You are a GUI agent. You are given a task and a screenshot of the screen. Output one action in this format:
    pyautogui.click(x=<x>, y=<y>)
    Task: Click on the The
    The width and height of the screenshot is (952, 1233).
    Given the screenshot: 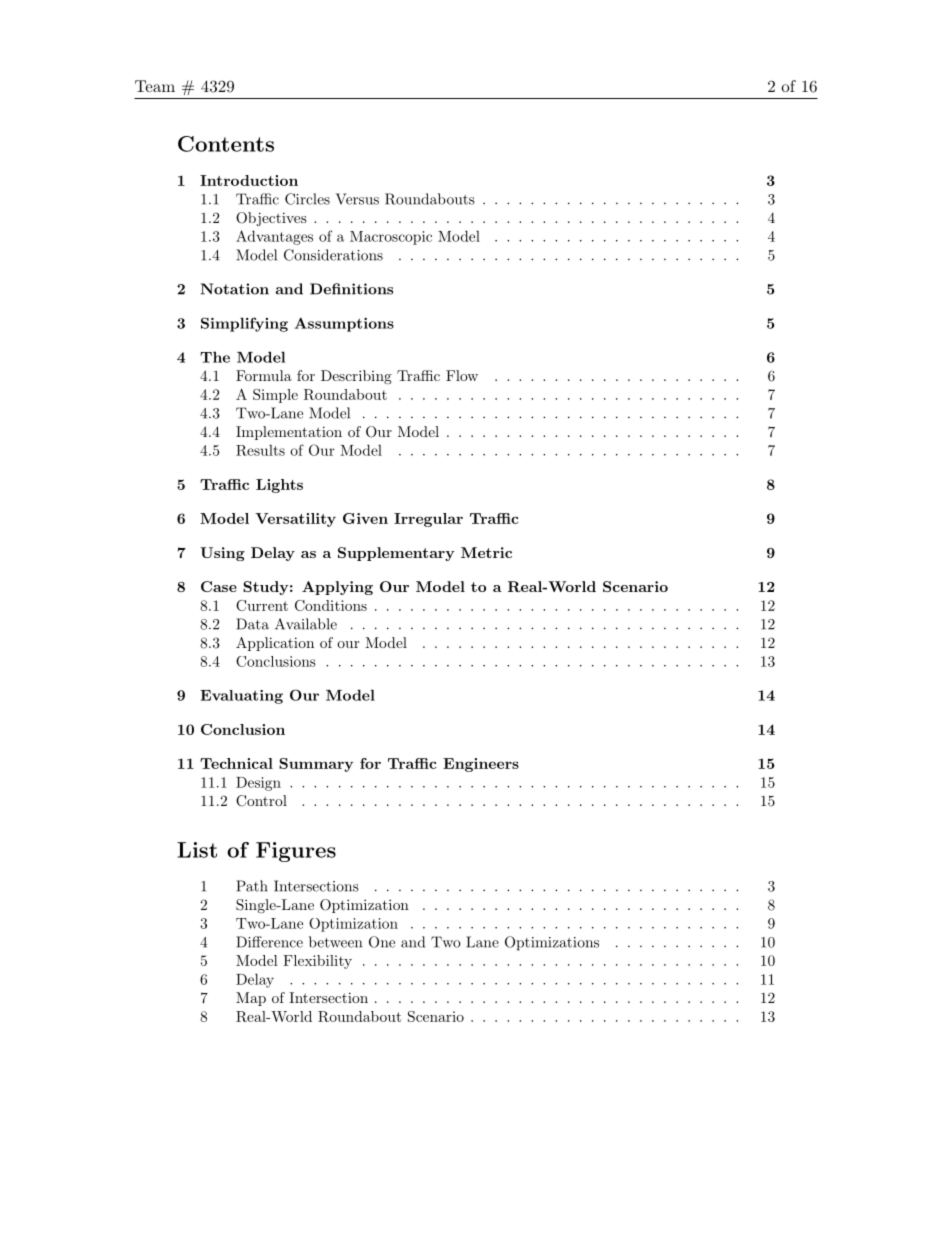 What is the action you would take?
    pyautogui.click(x=215, y=357)
